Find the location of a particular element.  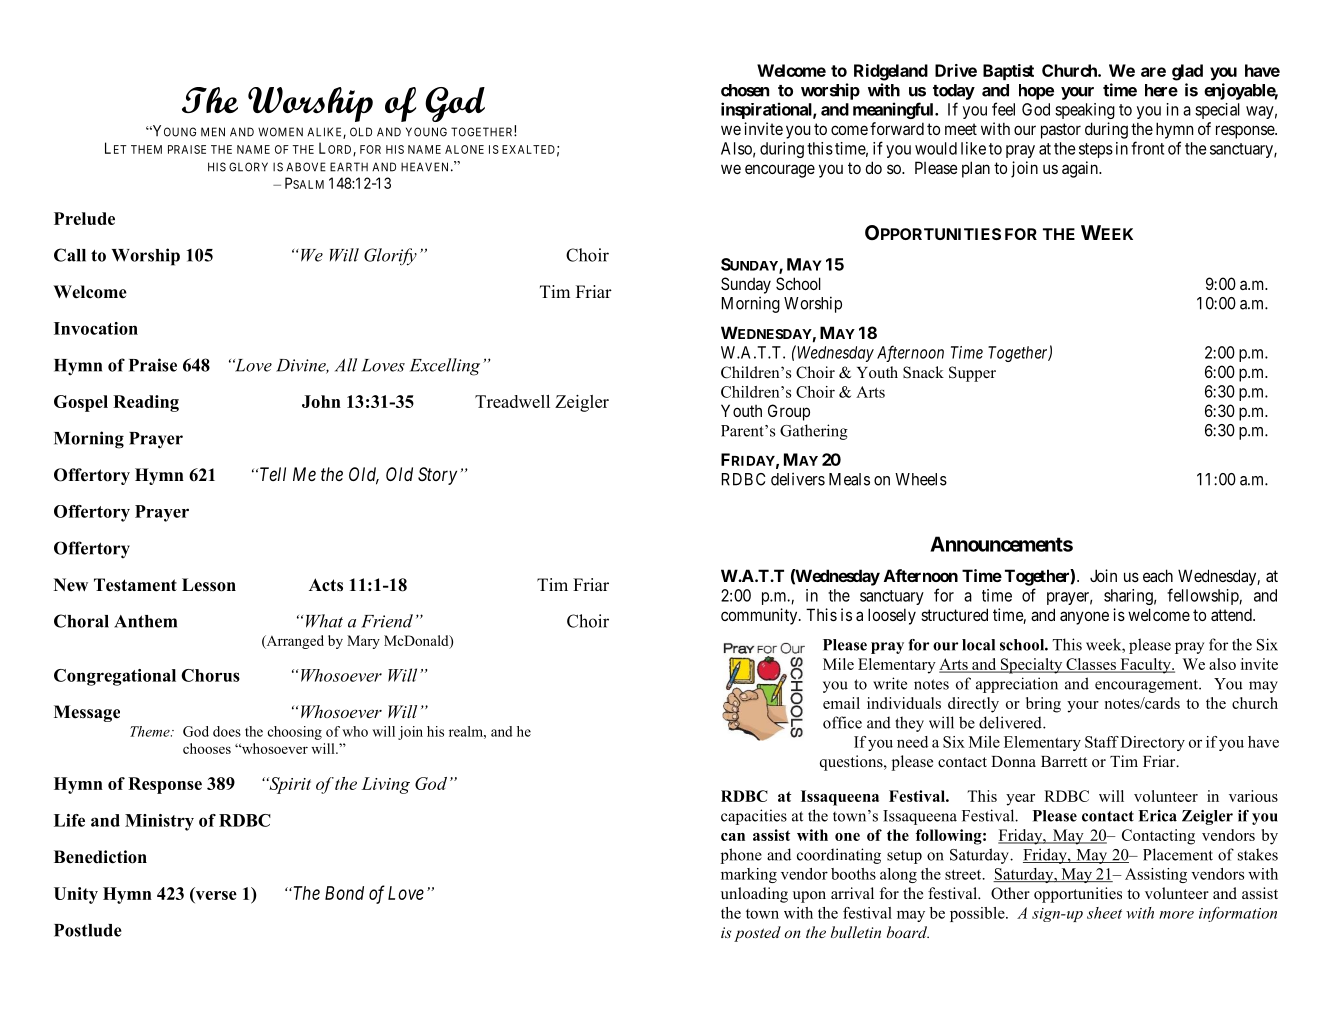

Supper is located at coordinates (972, 374).
